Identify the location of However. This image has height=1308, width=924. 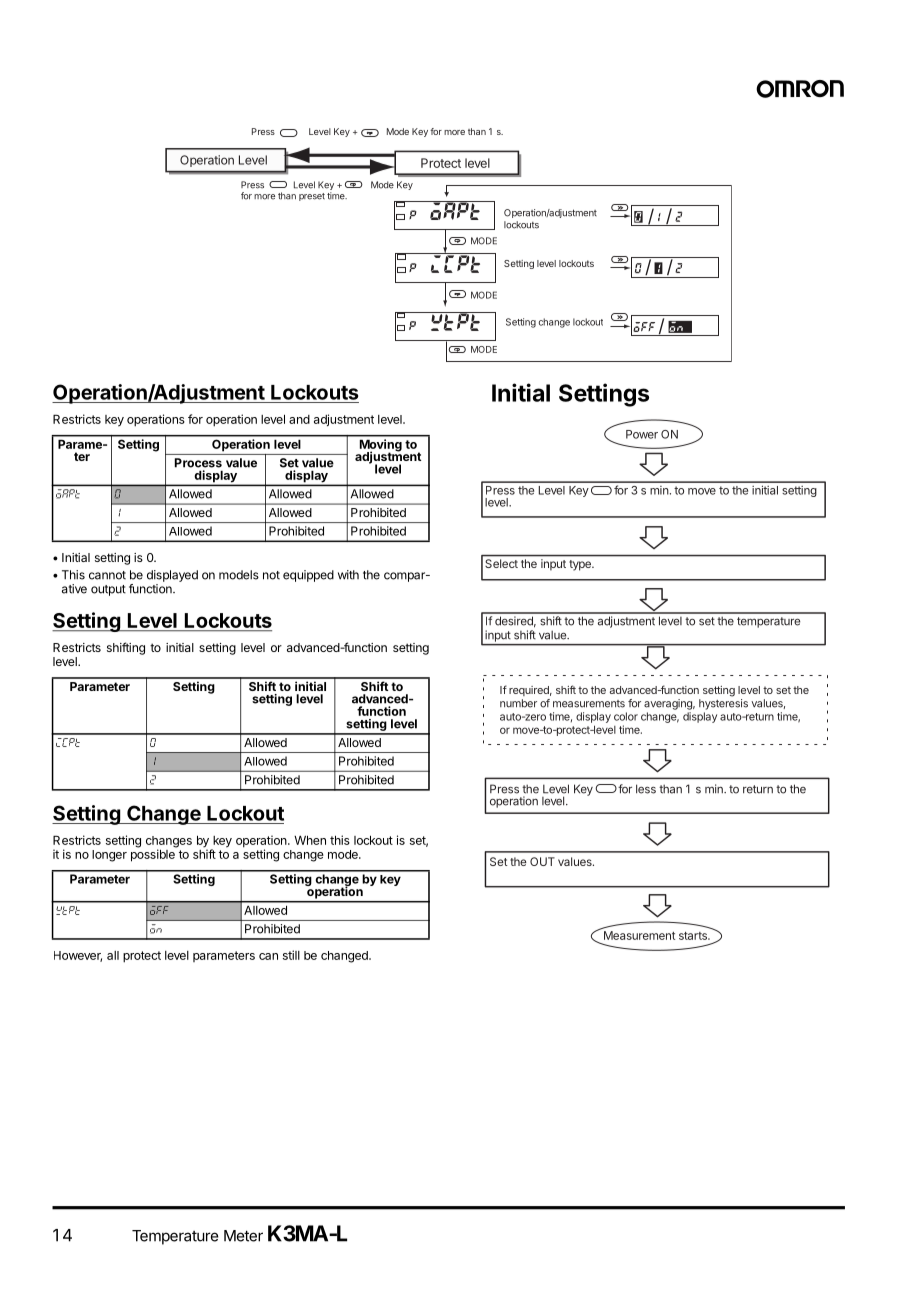
(78, 956).
